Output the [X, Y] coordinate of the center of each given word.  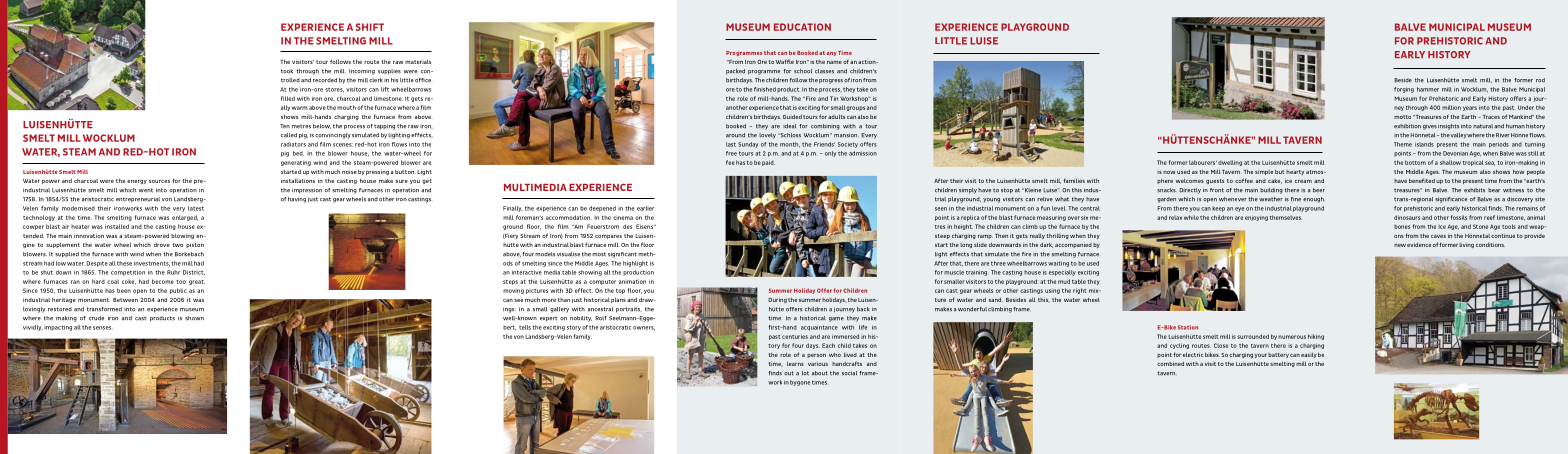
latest [196, 208]
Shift [370, 27]
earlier [645, 208]
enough [1314, 200]
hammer [1428, 89]
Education [802, 27]
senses [103, 328]
